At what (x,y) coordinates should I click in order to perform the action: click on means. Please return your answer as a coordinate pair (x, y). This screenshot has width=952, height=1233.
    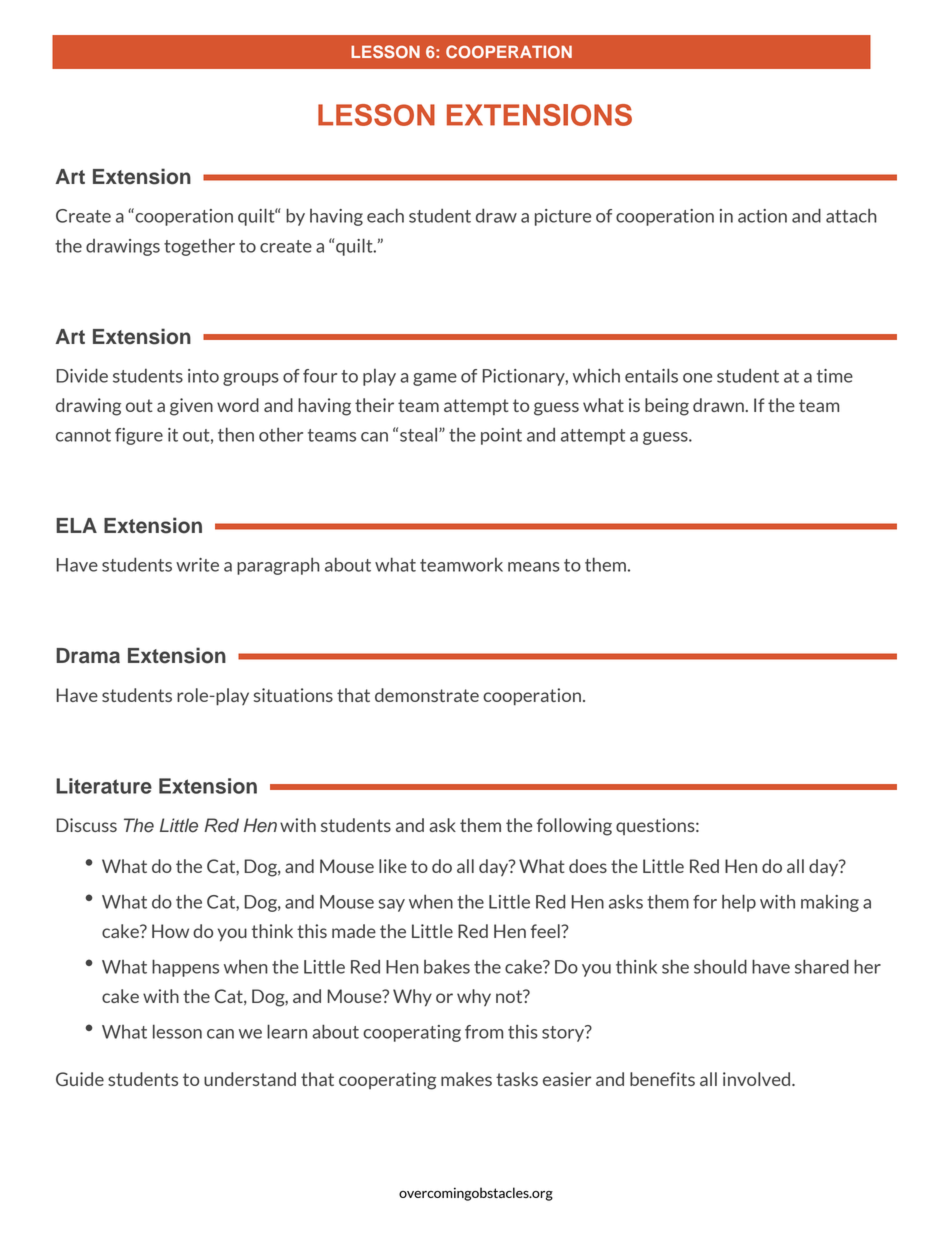
    Looking at the image, I should click on (534, 567).
